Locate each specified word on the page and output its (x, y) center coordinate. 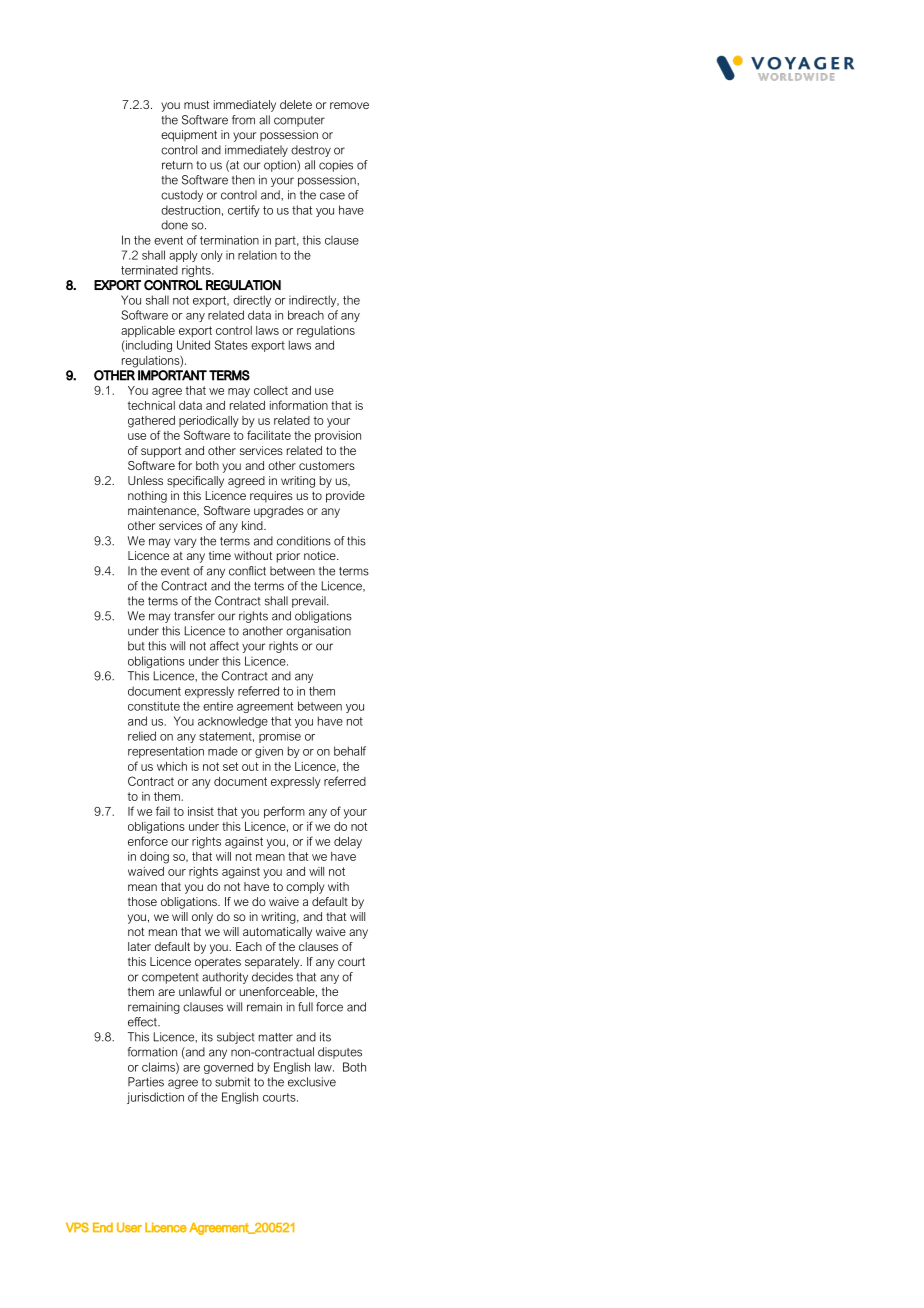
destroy (311, 151)
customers (327, 465)
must (196, 104)
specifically (195, 482)
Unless (145, 480)
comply (305, 888)
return (177, 165)
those (142, 901)
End (103, 1227)
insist (201, 811)
